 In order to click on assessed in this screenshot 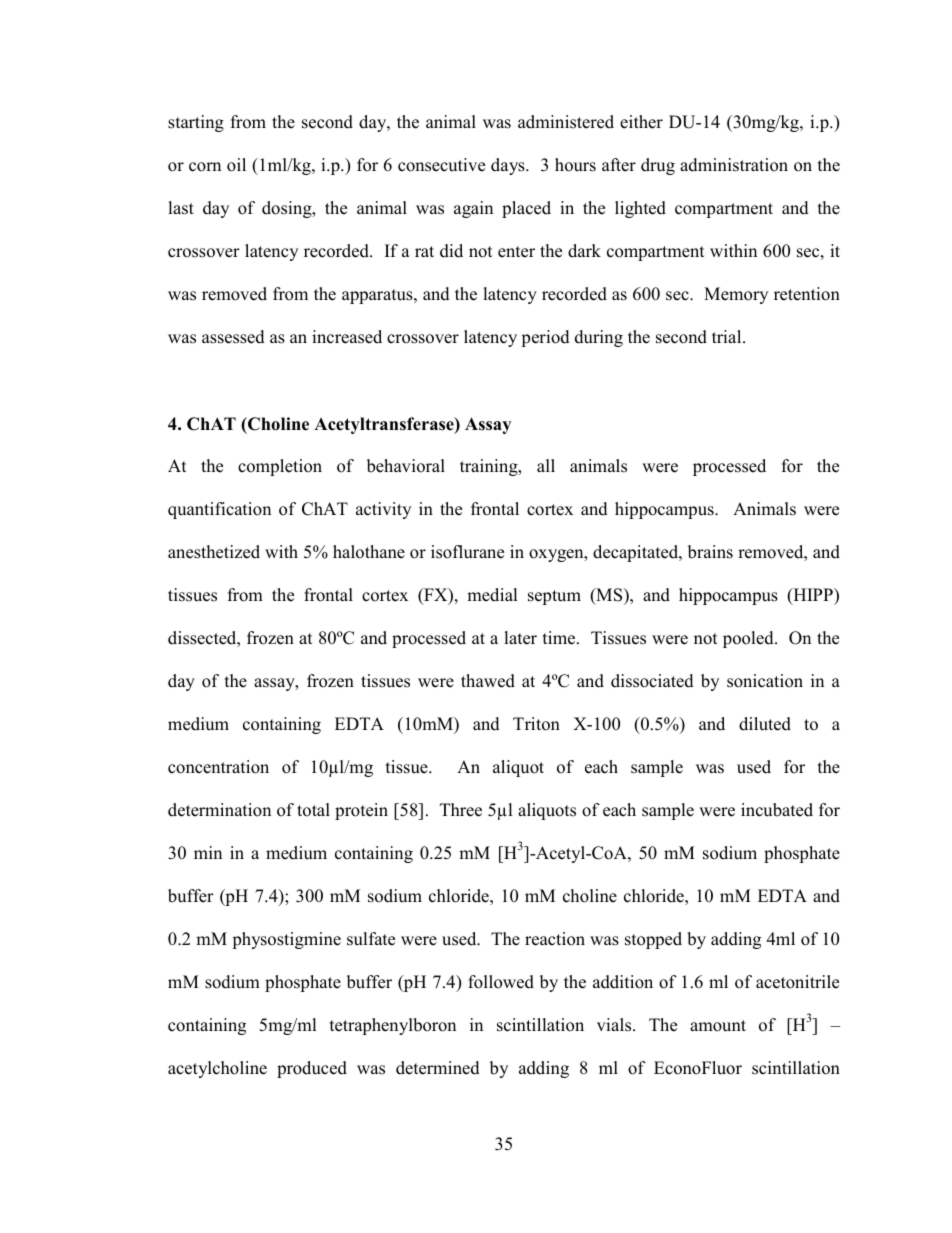, I will do `click(233, 337)`.
